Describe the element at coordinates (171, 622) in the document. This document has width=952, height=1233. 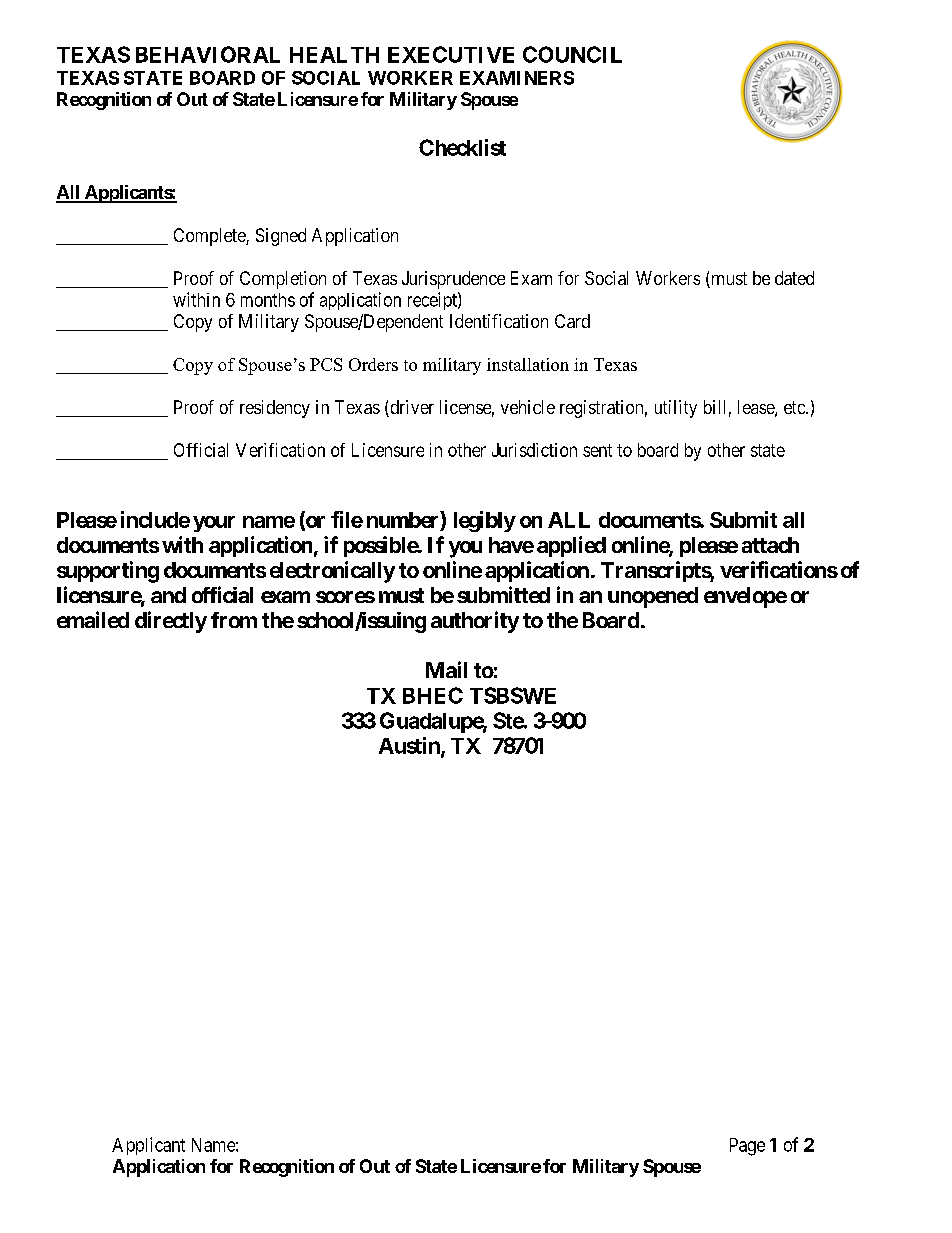
I see `directly` at that location.
